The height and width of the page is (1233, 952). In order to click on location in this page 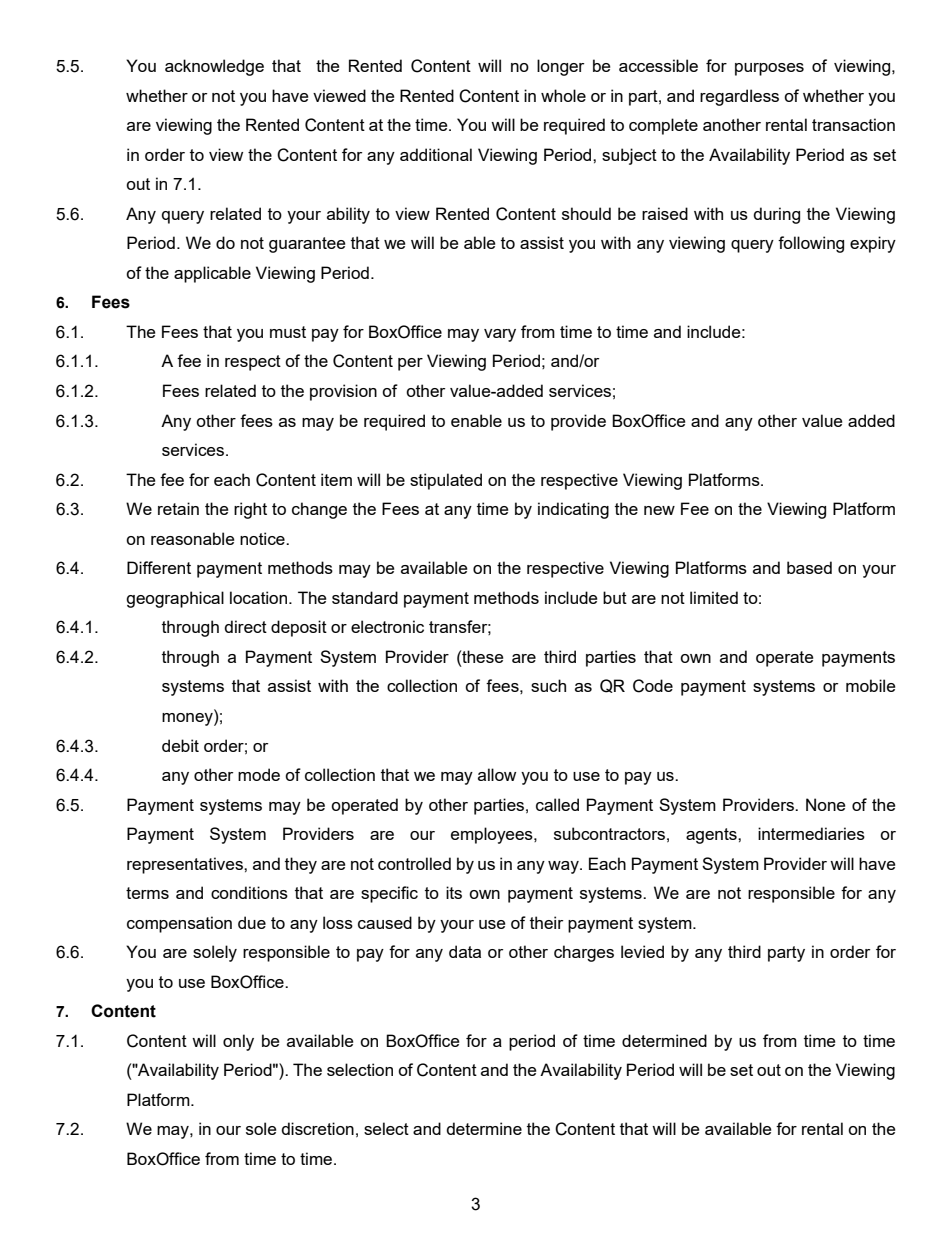, I will do `click(260, 597)`.
